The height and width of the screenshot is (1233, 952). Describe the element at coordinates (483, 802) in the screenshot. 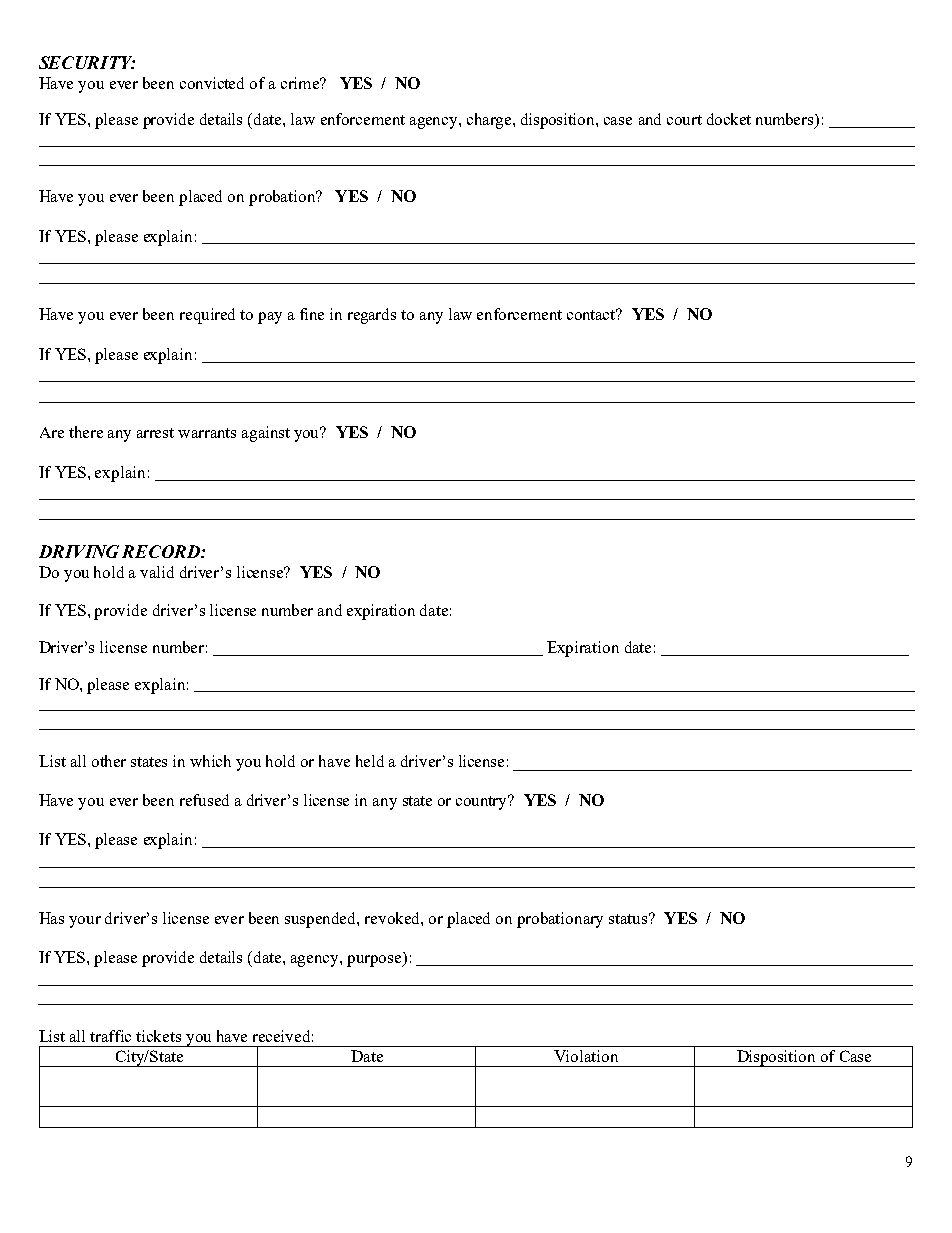

I see `country` at that location.
